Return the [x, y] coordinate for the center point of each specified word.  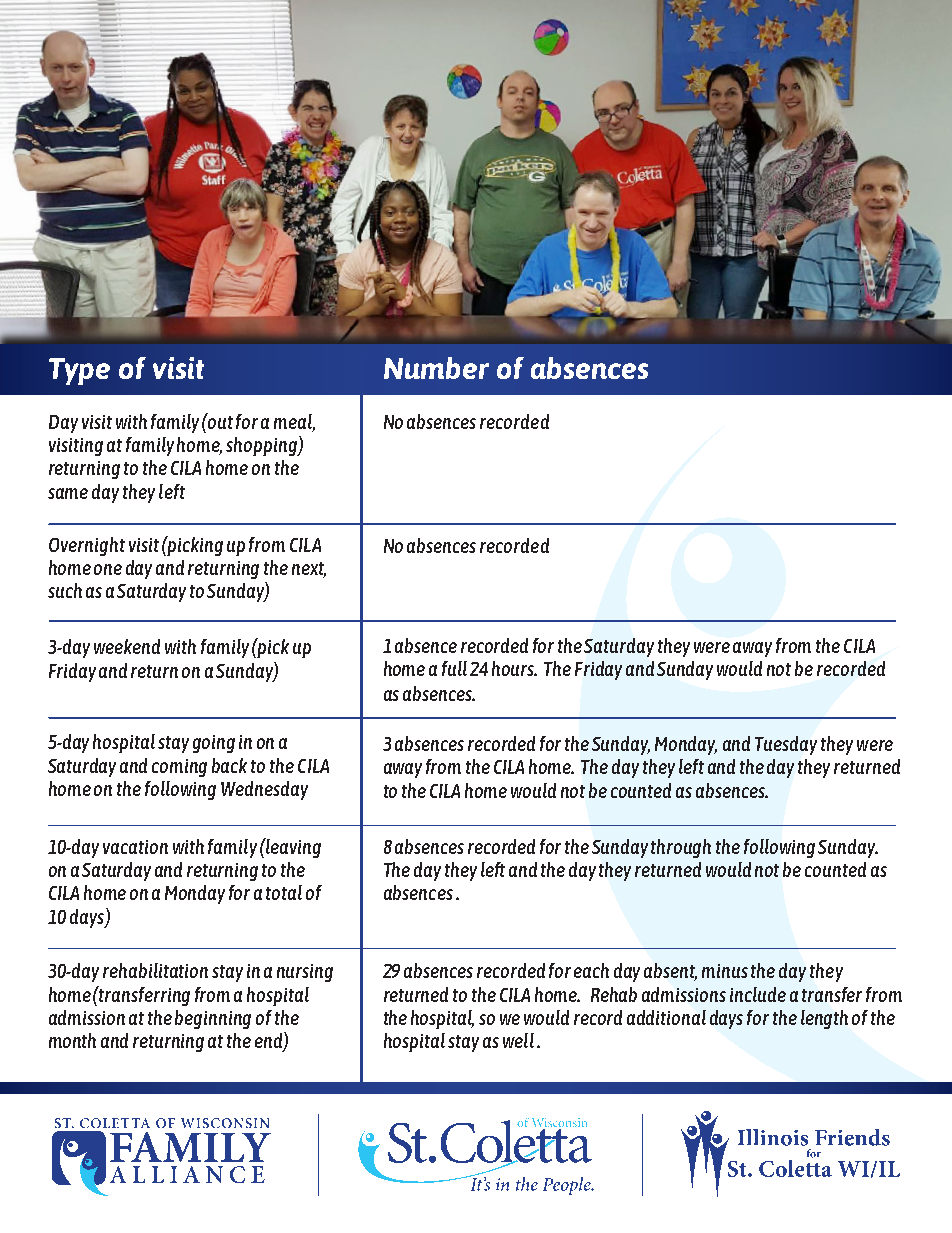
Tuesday [786, 745]
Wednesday [264, 790]
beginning [213, 1019]
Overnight [87, 546]
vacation [135, 847]
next [309, 570]
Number [436, 368]
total [284, 892]
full [454, 668]
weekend [127, 646]
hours [514, 668]
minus [725, 971]
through [681, 848]
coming [179, 768]
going [214, 744]
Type [79, 371]
